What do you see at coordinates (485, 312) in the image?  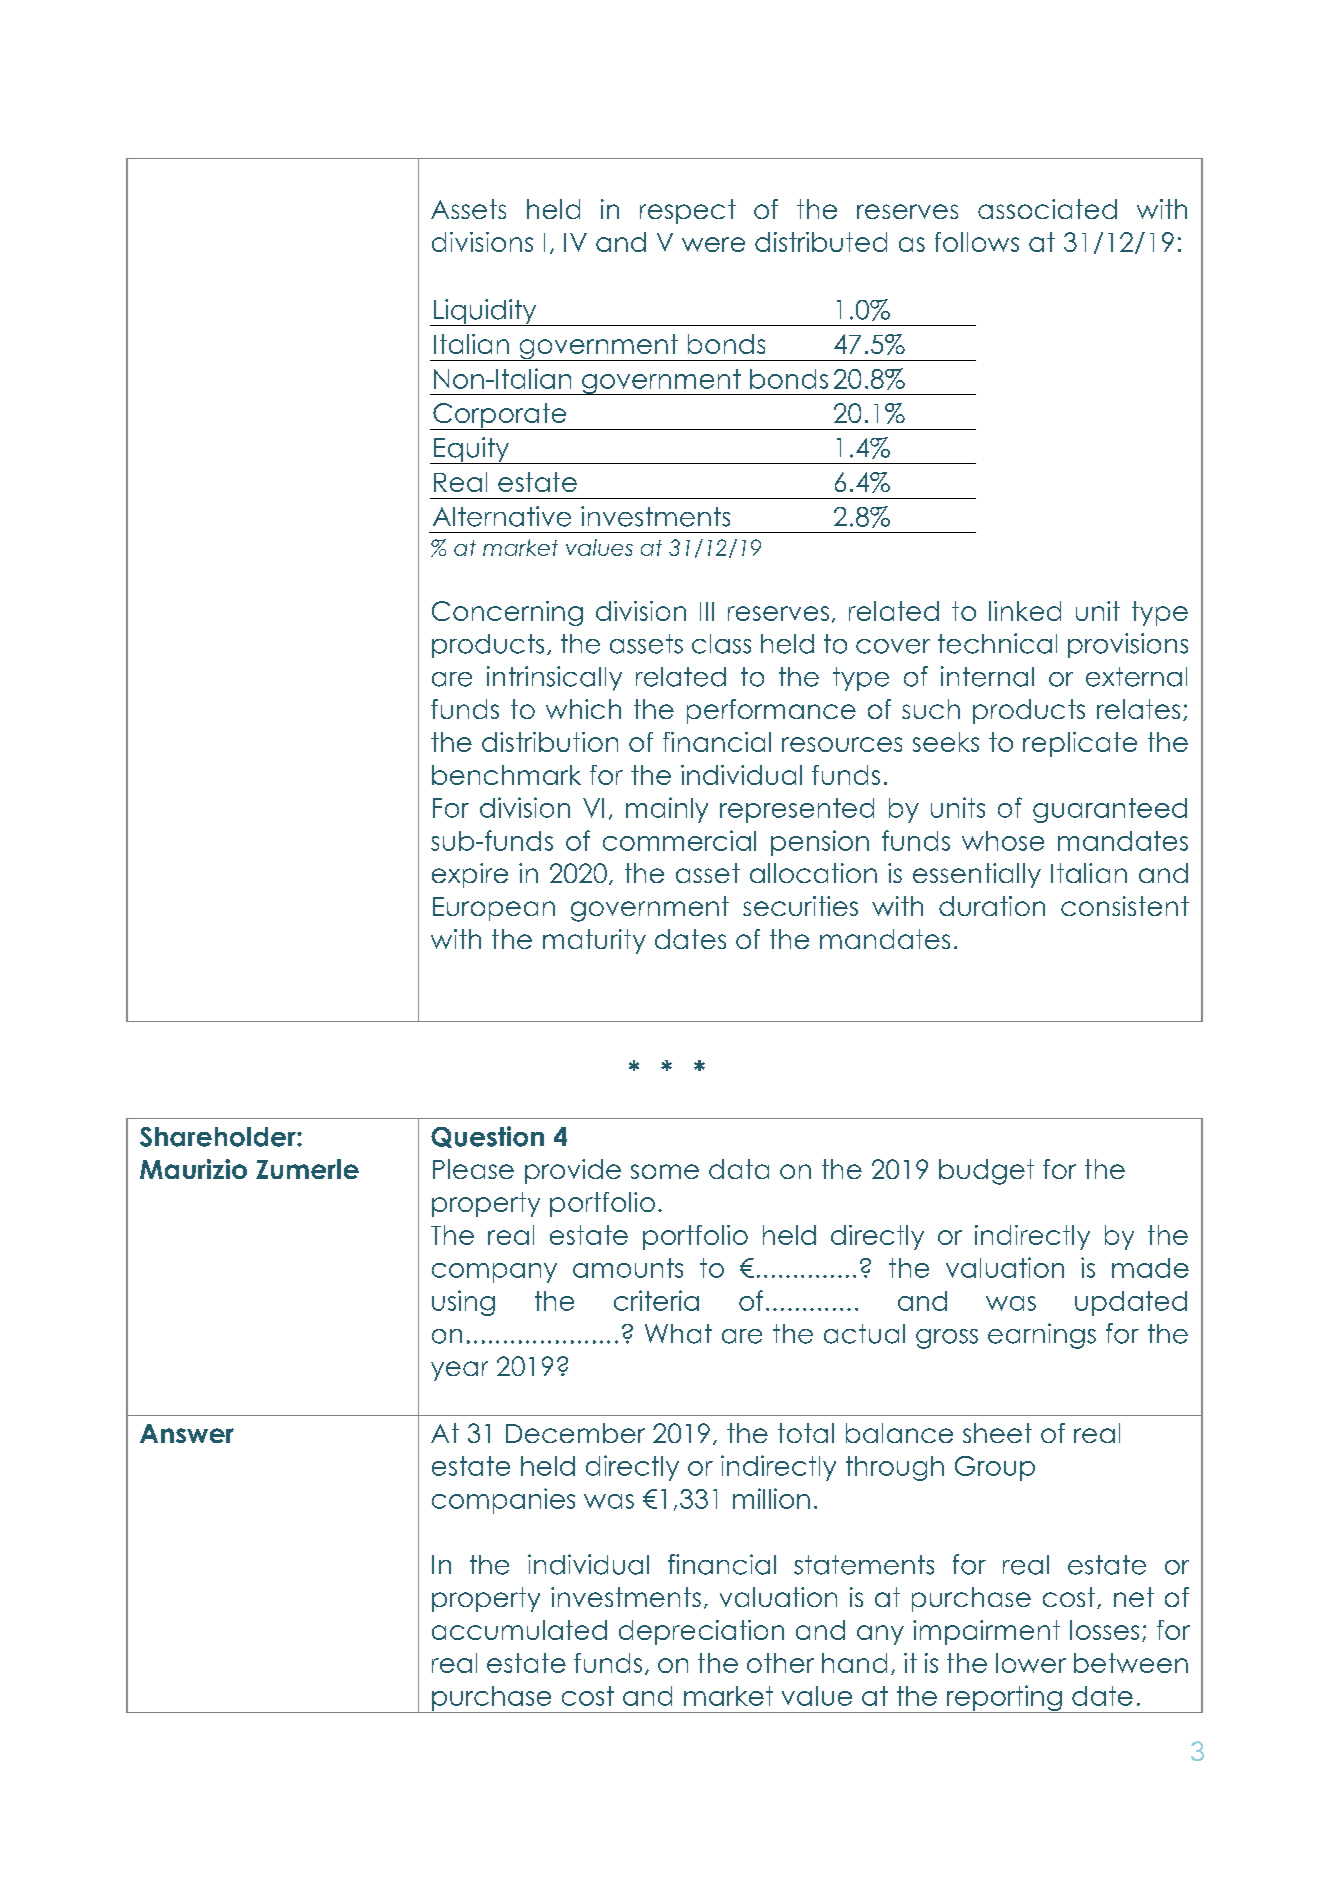 I see `Liquidity` at bounding box center [485, 312].
